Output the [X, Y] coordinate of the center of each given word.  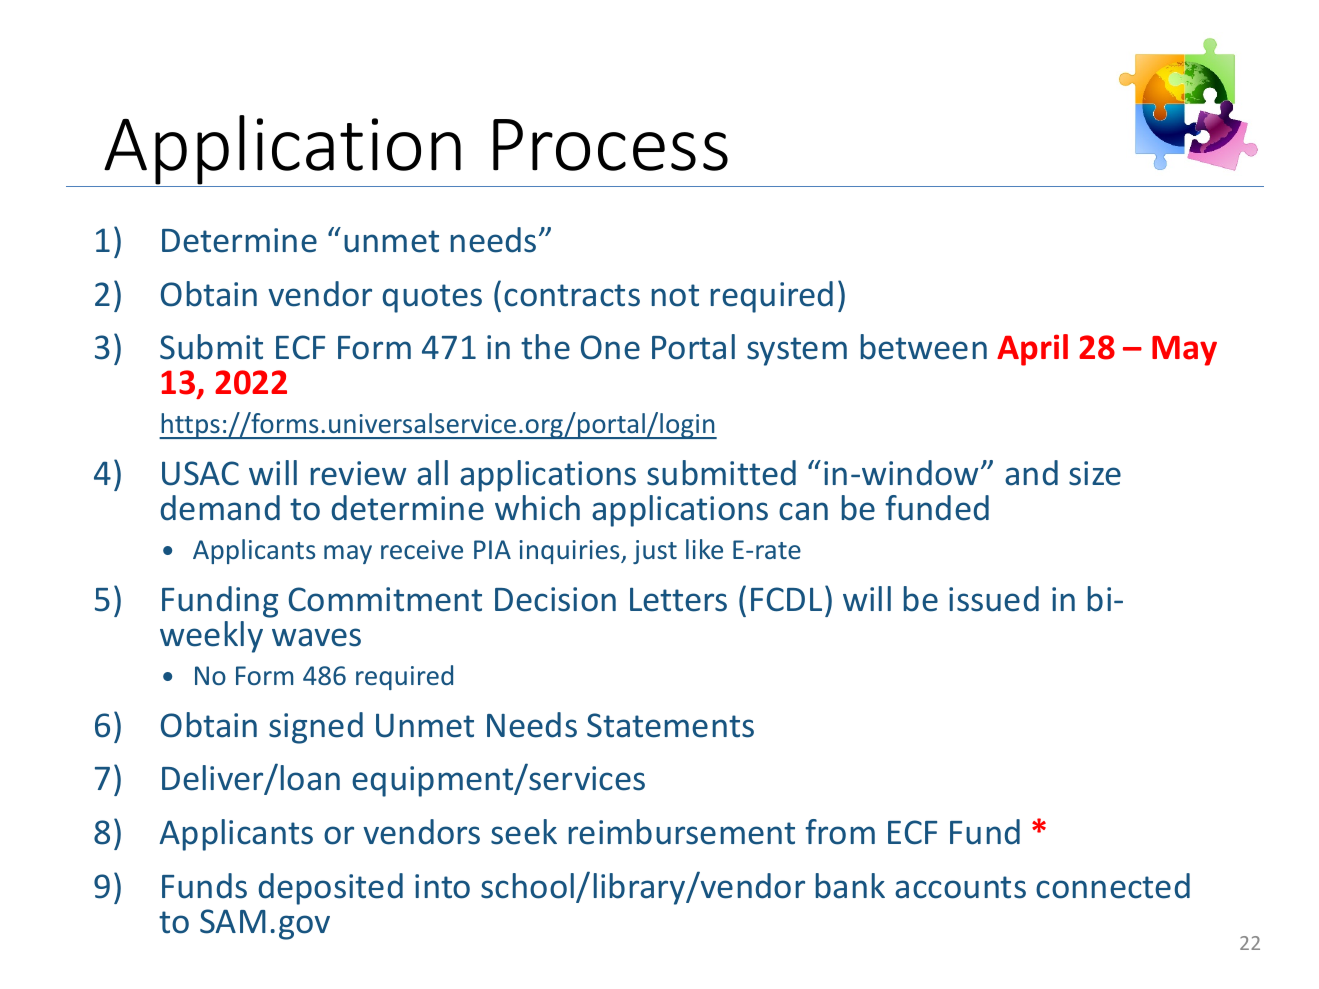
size [1095, 473]
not [675, 295]
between [924, 347]
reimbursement [682, 832]
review [358, 473]
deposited [331, 889]
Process [610, 145]
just [655, 552]
